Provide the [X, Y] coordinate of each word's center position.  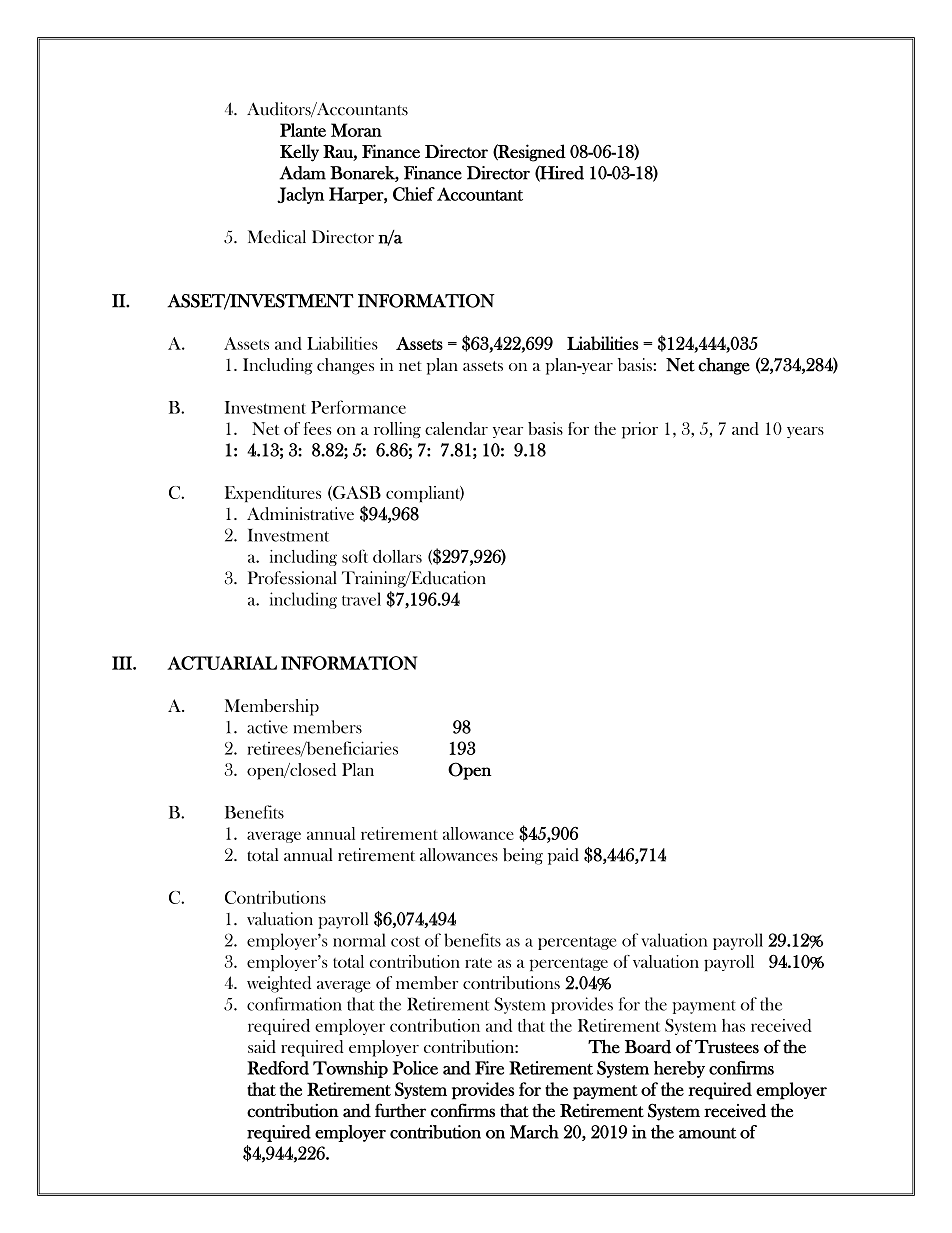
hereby [679, 1069]
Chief [414, 194]
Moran [356, 130]
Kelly [299, 153]
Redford [278, 1068]
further [400, 1110]
